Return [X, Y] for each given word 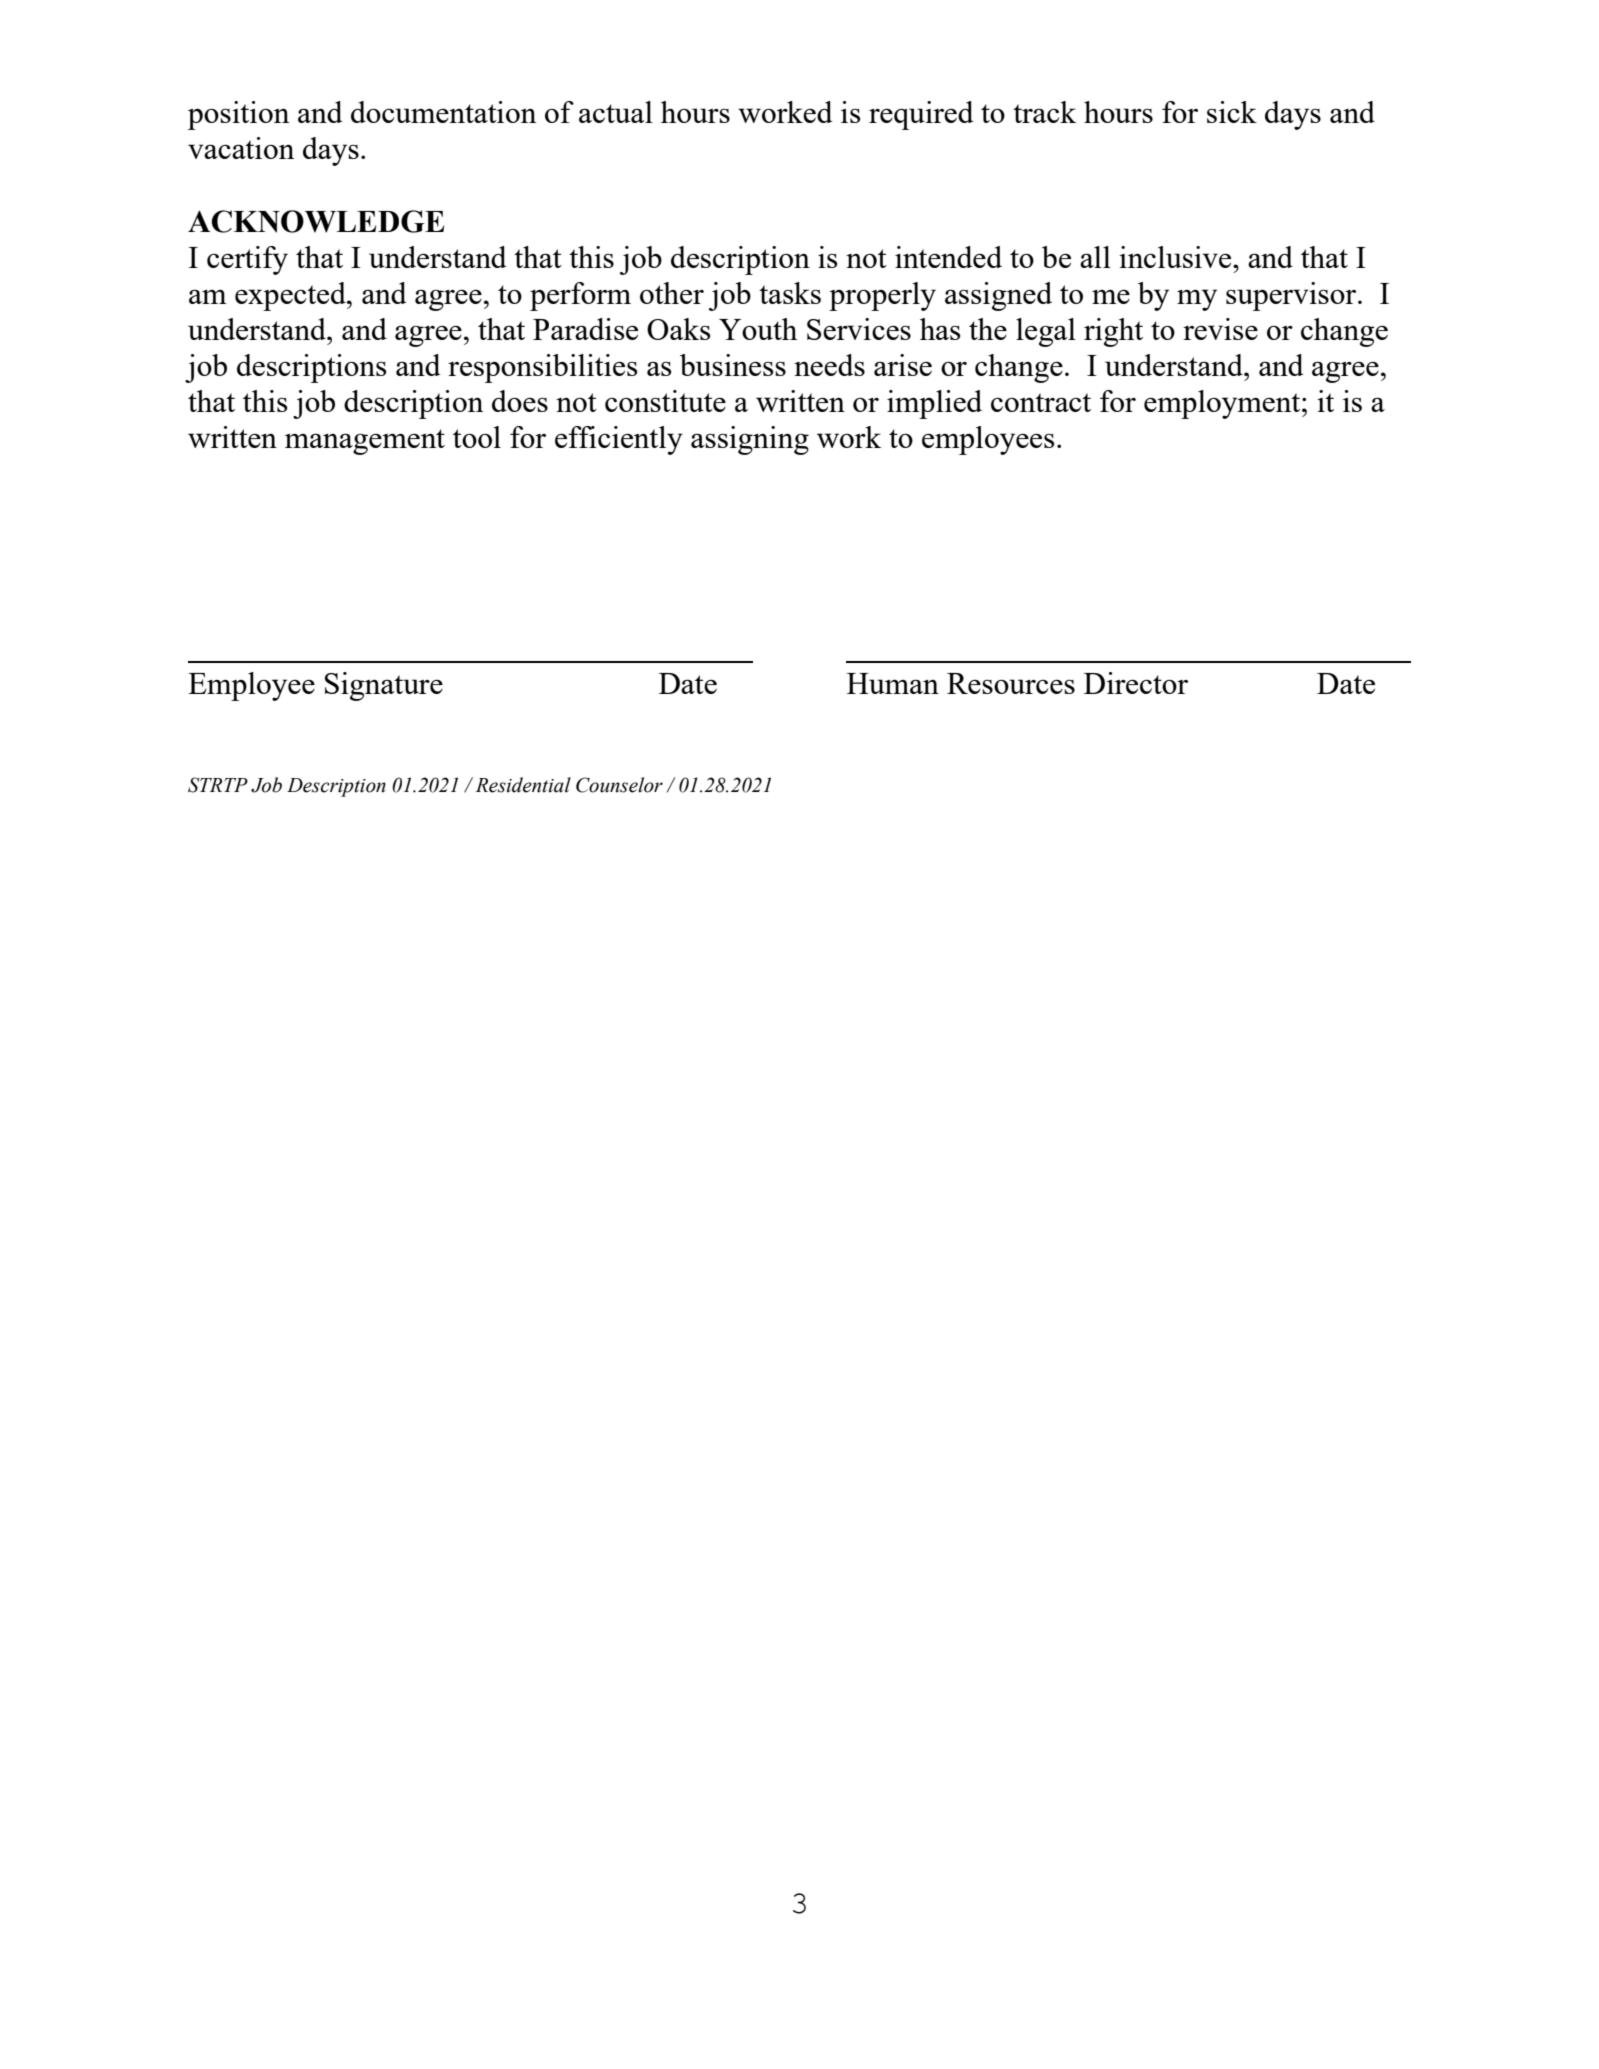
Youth [758, 329]
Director [1136, 683]
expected [291, 296]
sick [1232, 112]
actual [616, 112]
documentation [443, 112]
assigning [750, 440]
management [365, 442]
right [1113, 332]
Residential [523, 785]
